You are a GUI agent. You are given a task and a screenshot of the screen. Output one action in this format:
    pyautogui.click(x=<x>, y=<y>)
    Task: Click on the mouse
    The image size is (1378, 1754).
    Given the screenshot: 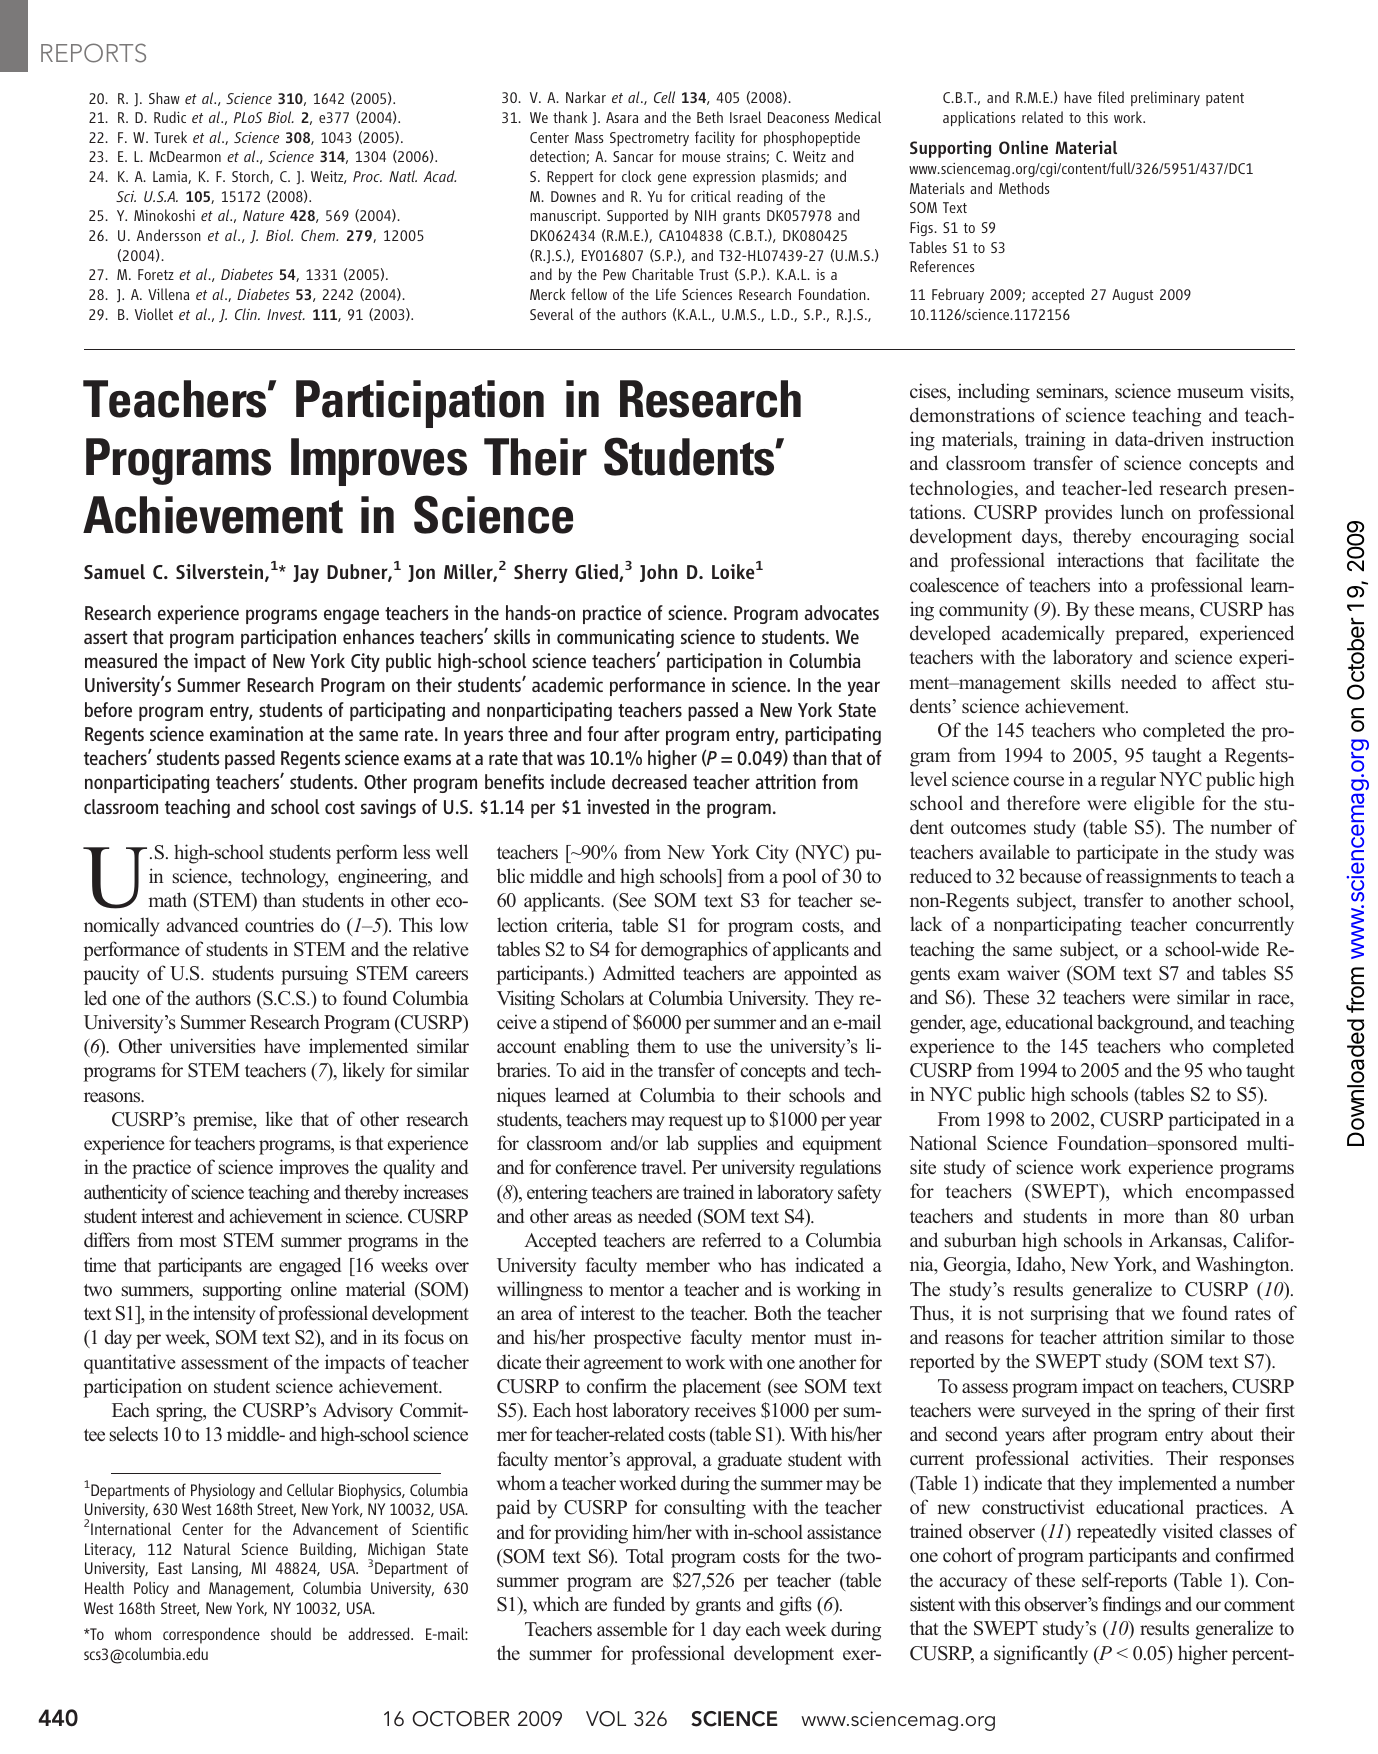 What is the action you would take?
    pyautogui.click(x=701, y=158)
